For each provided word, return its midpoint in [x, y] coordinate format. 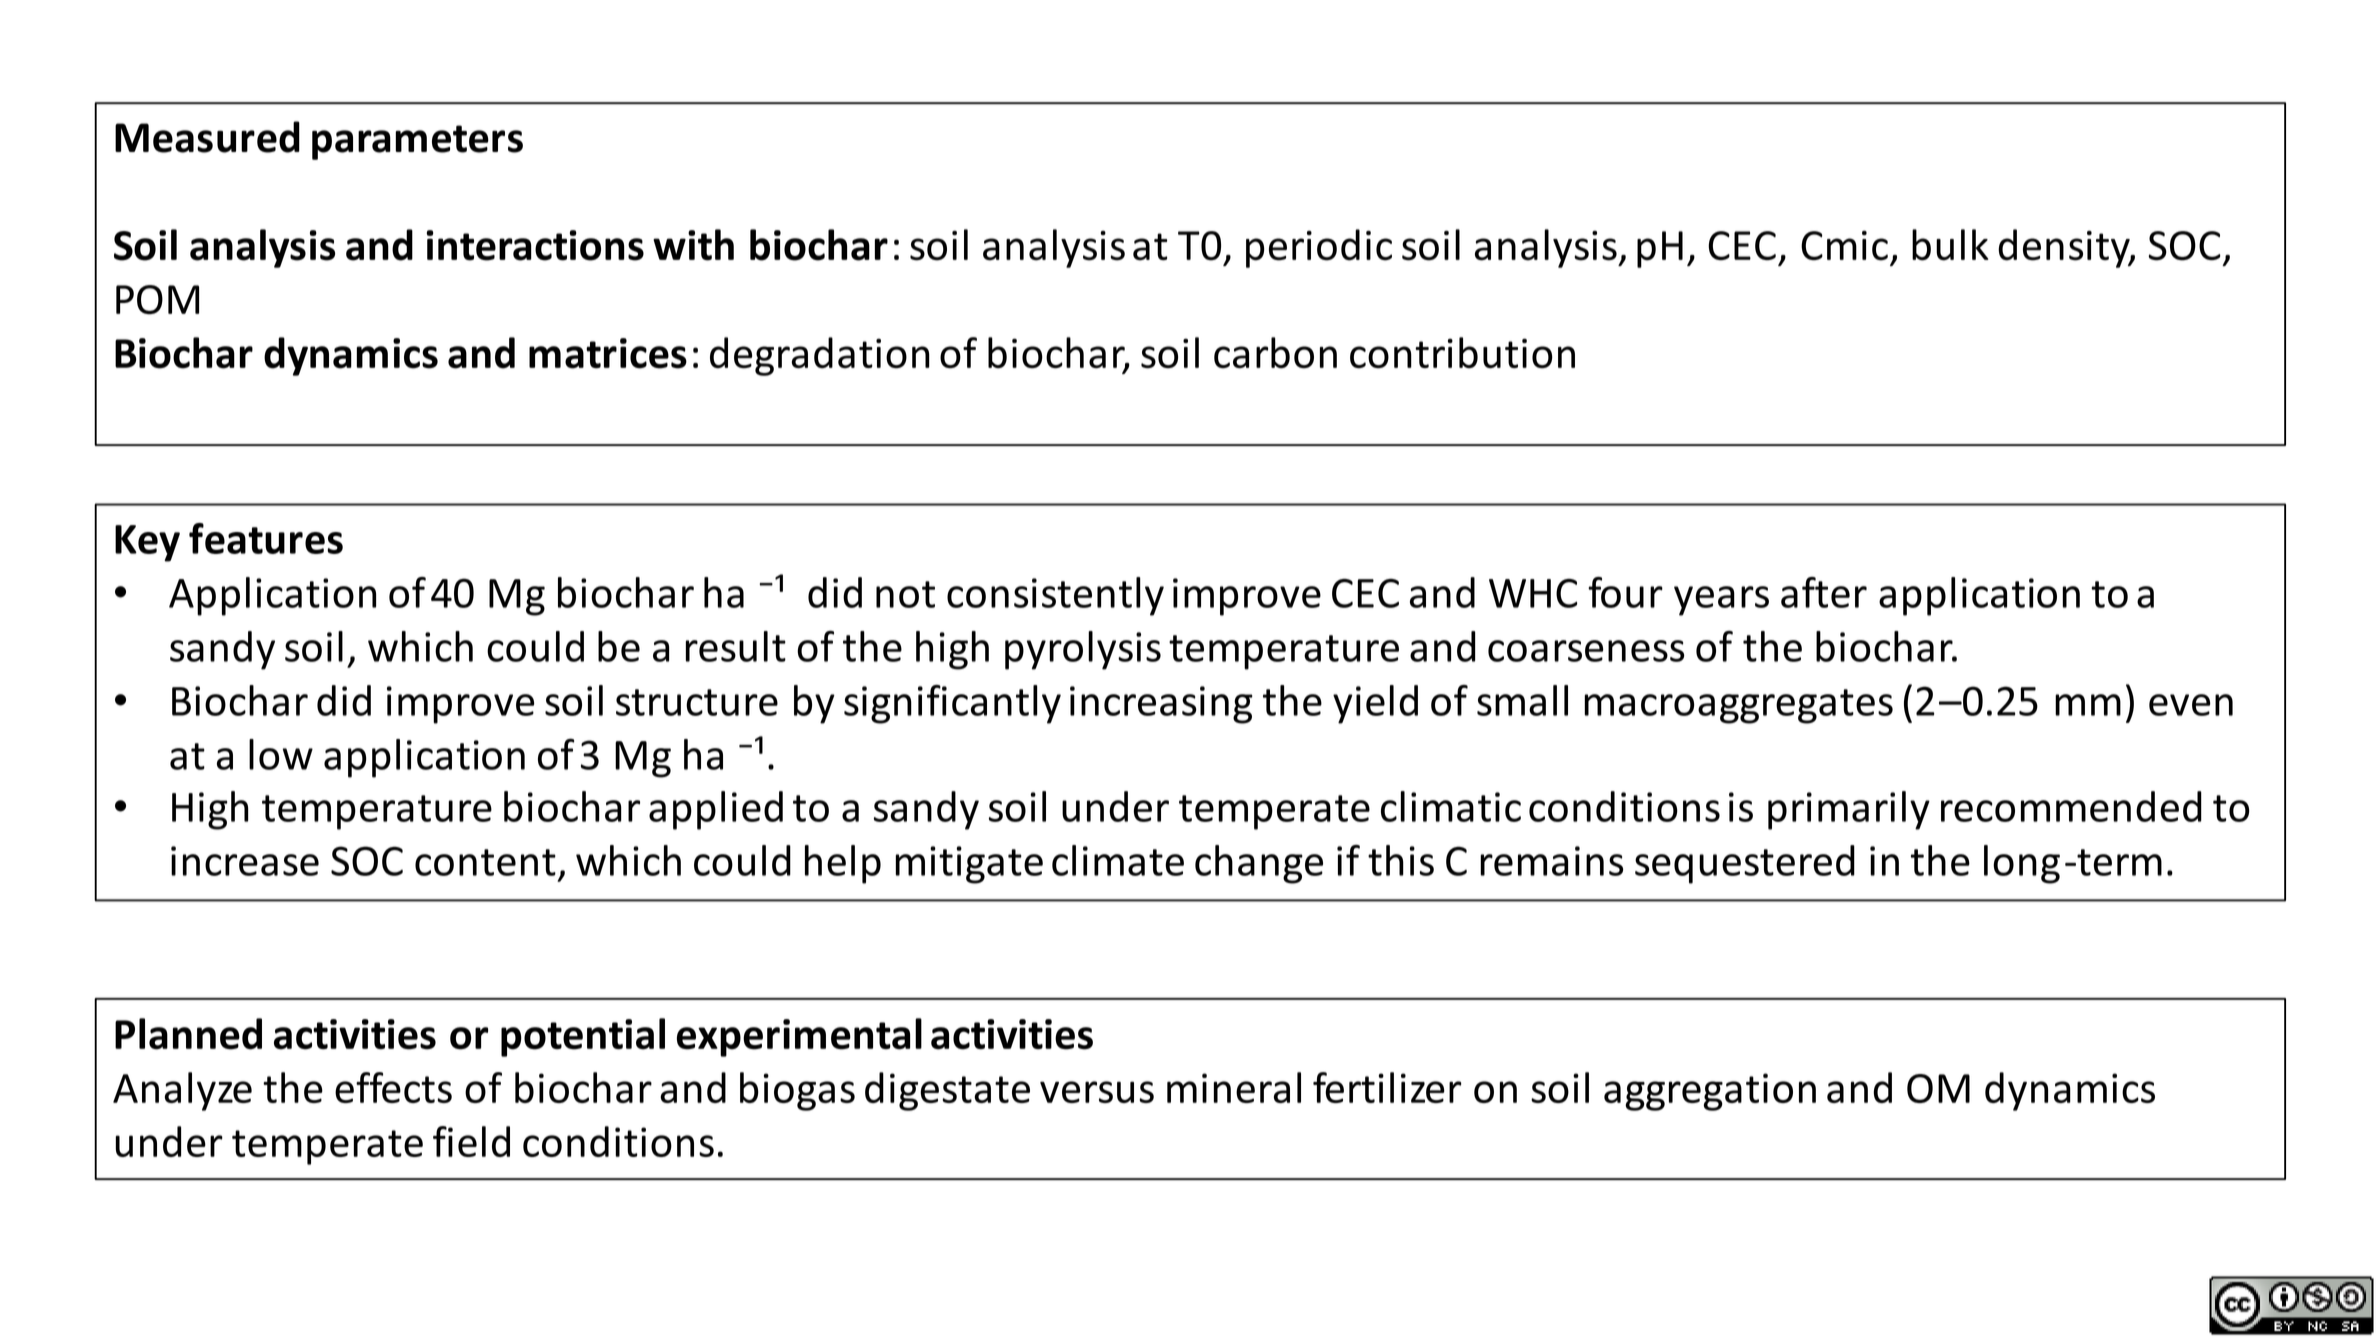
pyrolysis [1083, 650]
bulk [1950, 245]
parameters [417, 142]
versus [1097, 1092]
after [1824, 592]
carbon [1275, 353]
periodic [1319, 248]
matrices [608, 353]
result [736, 646]
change [1259, 864]
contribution [1462, 353]
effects [393, 1087]
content [485, 862]
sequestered [1745, 864]
